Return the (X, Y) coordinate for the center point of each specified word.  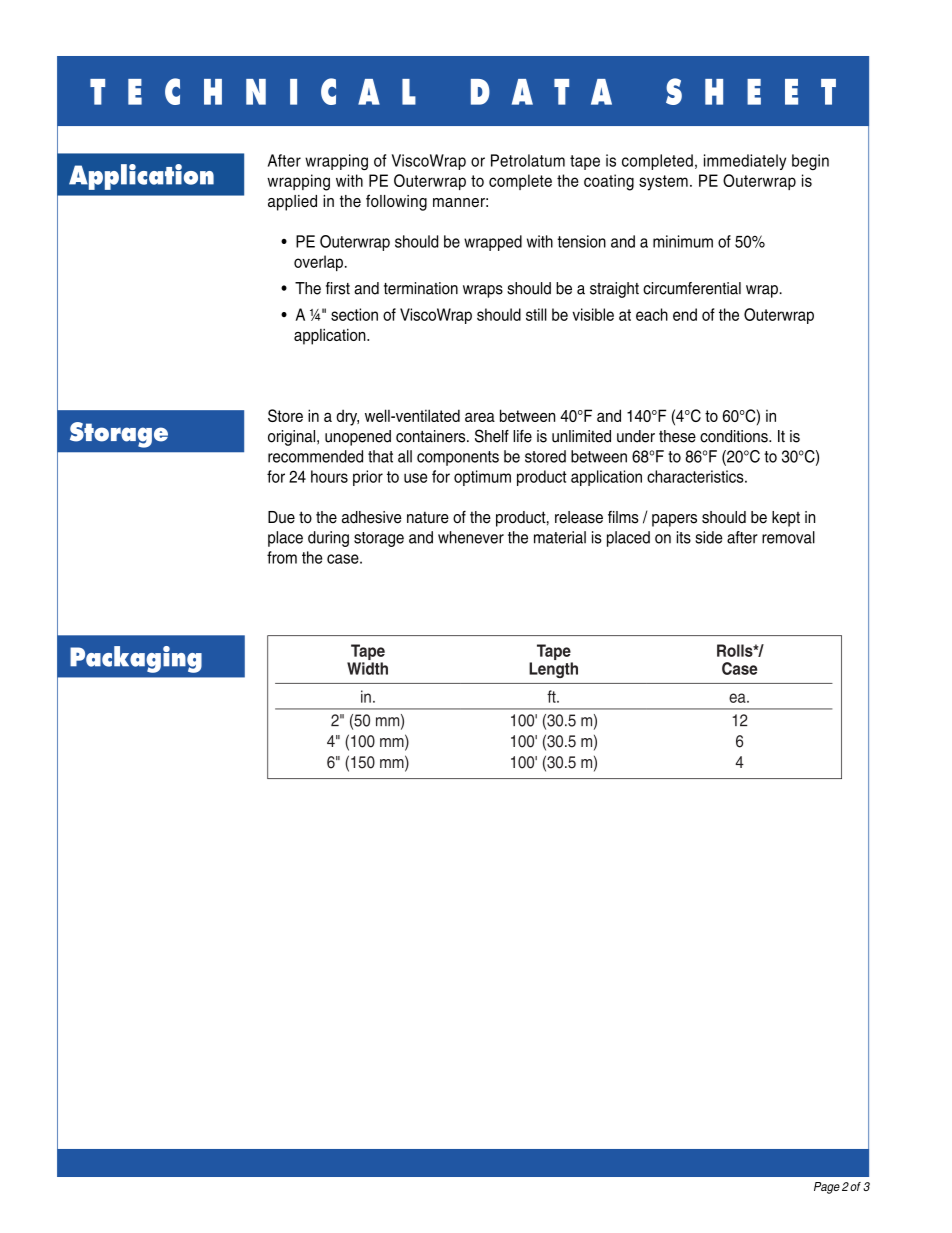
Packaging (136, 659)
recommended (315, 456)
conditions (735, 436)
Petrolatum (528, 160)
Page (827, 1188)
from (282, 557)
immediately (745, 162)
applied (292, 203)
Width (367, 668)
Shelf (492, 436)
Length (553, 670)
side (709, 537)
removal (788, 537)
